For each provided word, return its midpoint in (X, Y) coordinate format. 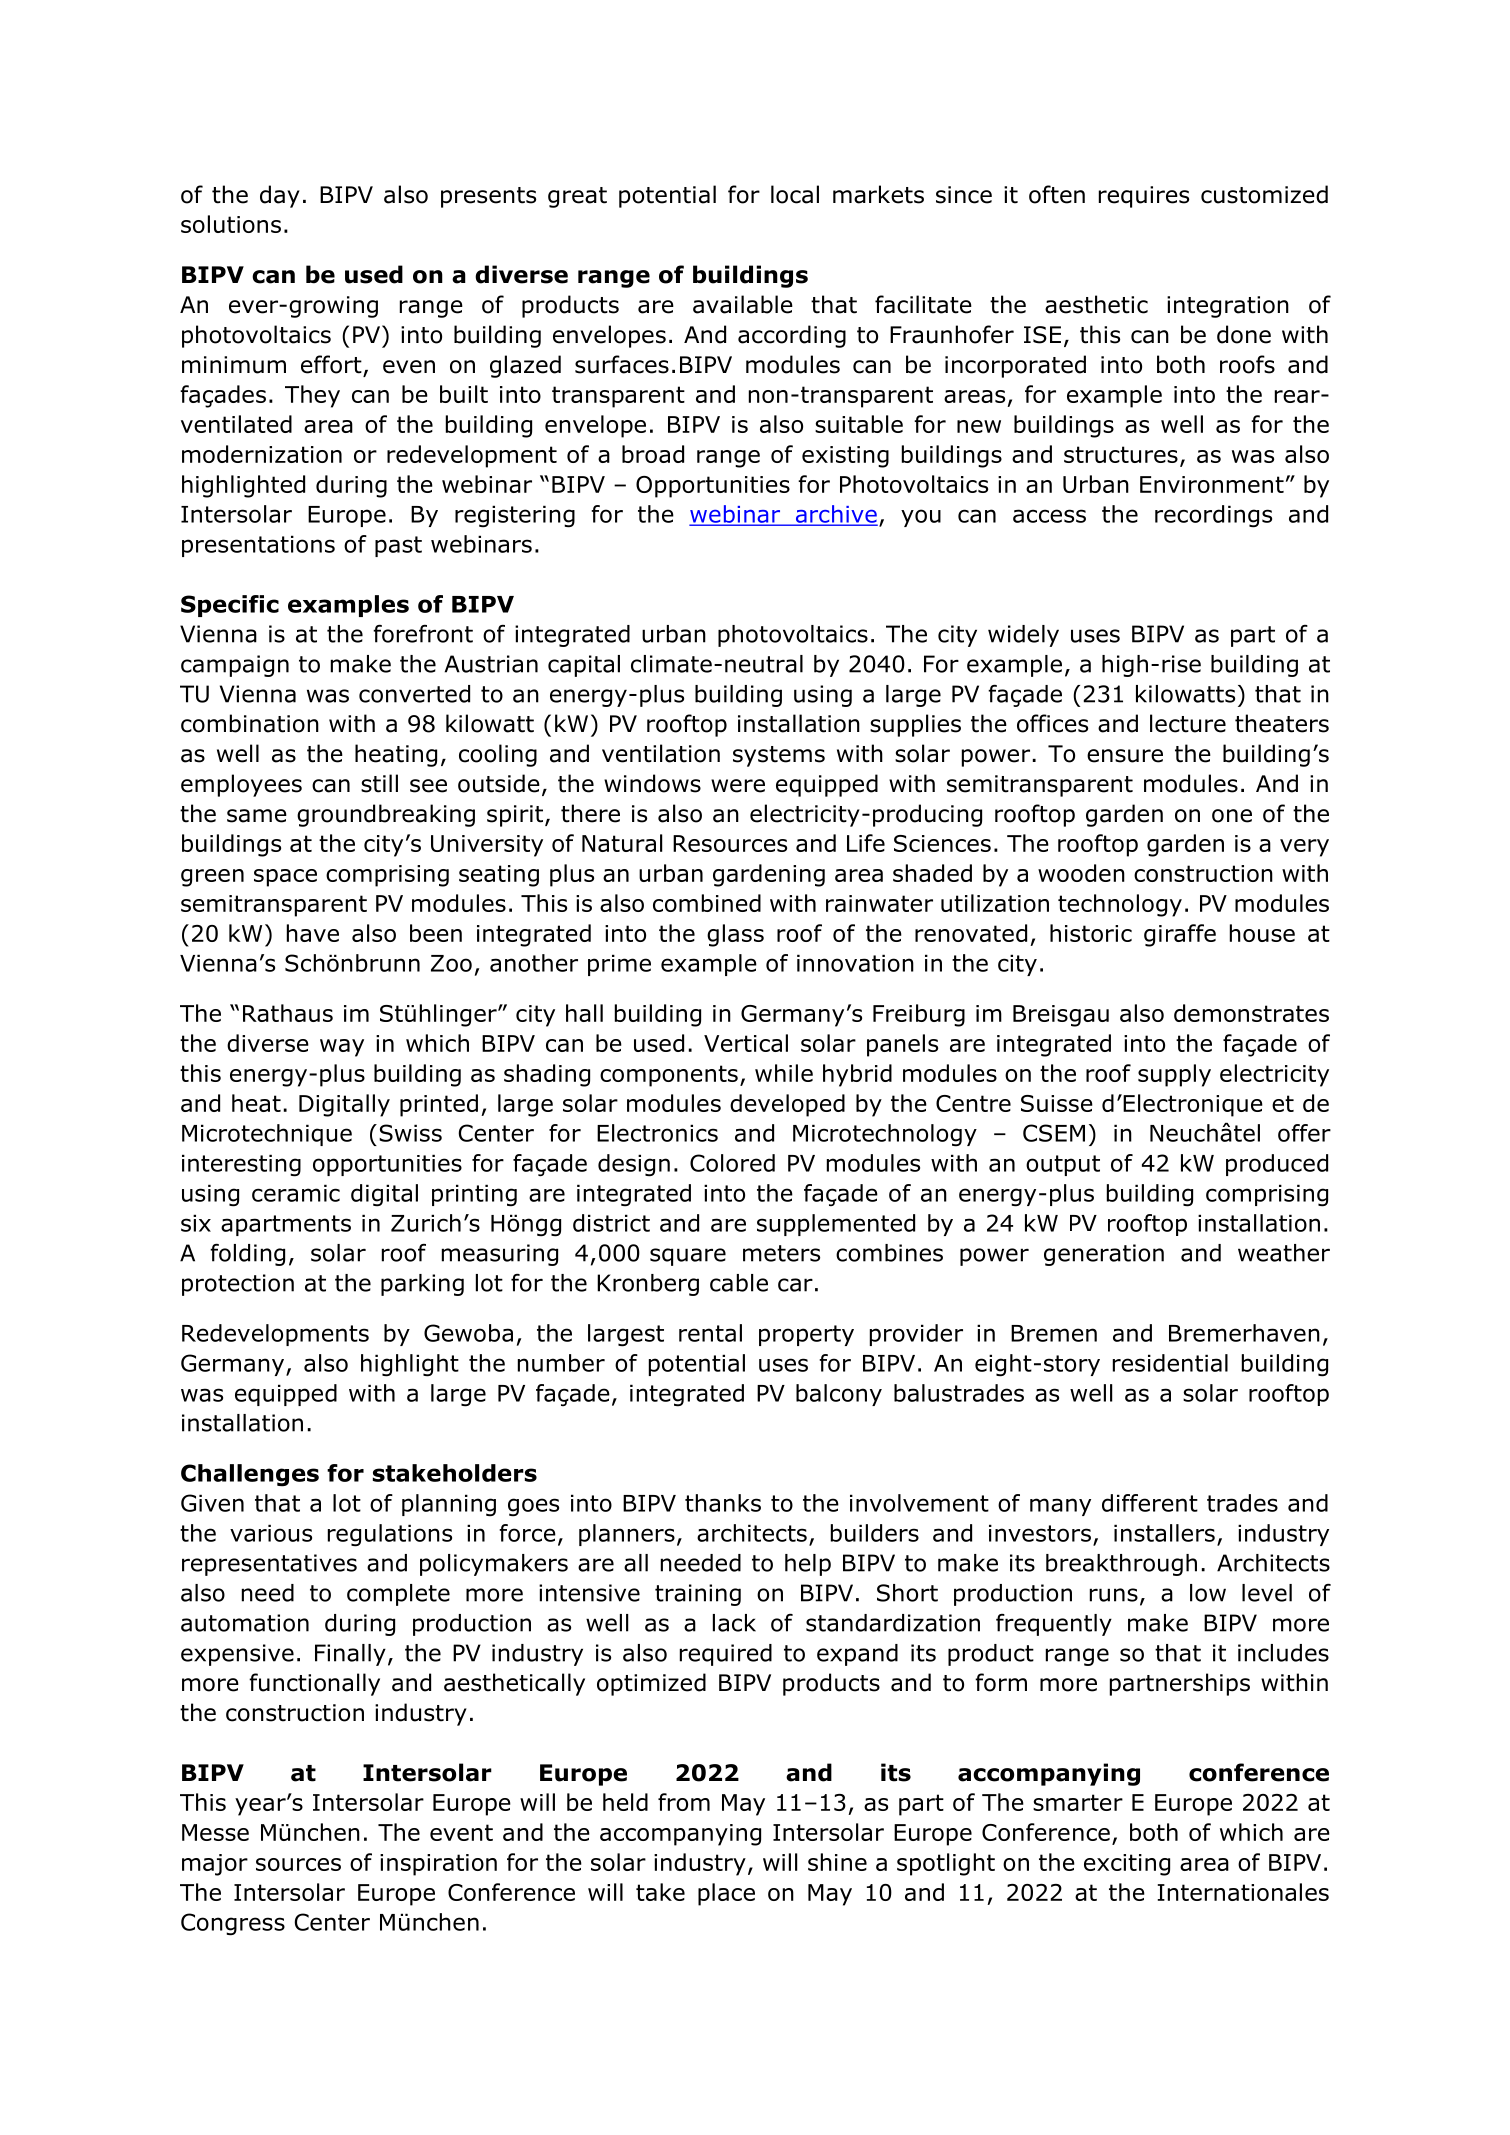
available (743, 304)
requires (1144, 197)
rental (710, 1333)
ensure (1125, 756)
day (280, 196)
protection (238, 1285)
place (726, 1894)
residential (1170, 1363)
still (379, 783)
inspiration (438, 1865)
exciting (1127, 1865)
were (738, 786)
